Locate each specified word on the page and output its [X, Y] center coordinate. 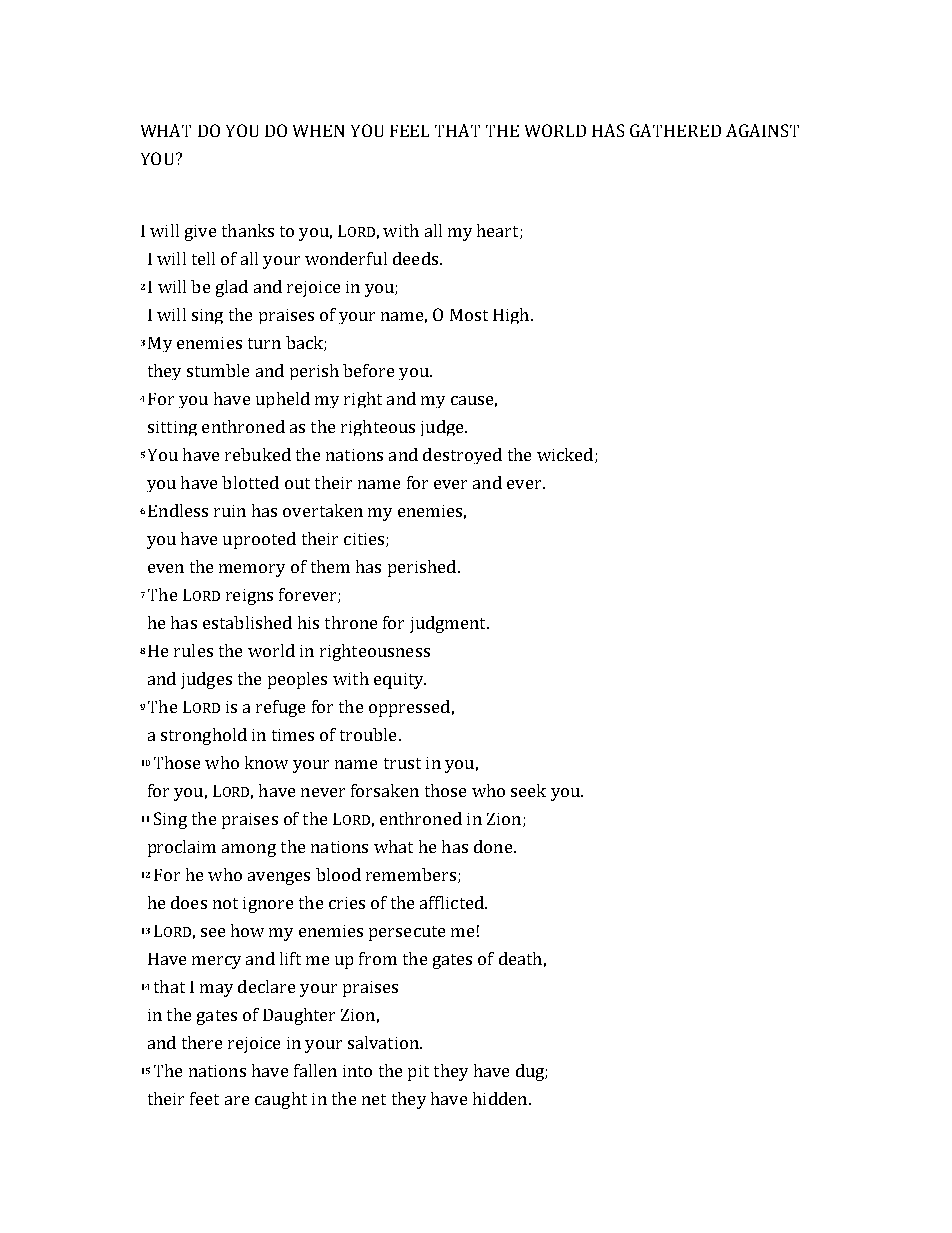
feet [204, 1098]
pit [418, 1073]
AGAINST [762, 130]
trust [402, 763]
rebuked [258, 454]
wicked [566, 455]
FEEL [409, 131]
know [266, 762]
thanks [248, 230]
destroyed [462, 456]
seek [528, 790]
